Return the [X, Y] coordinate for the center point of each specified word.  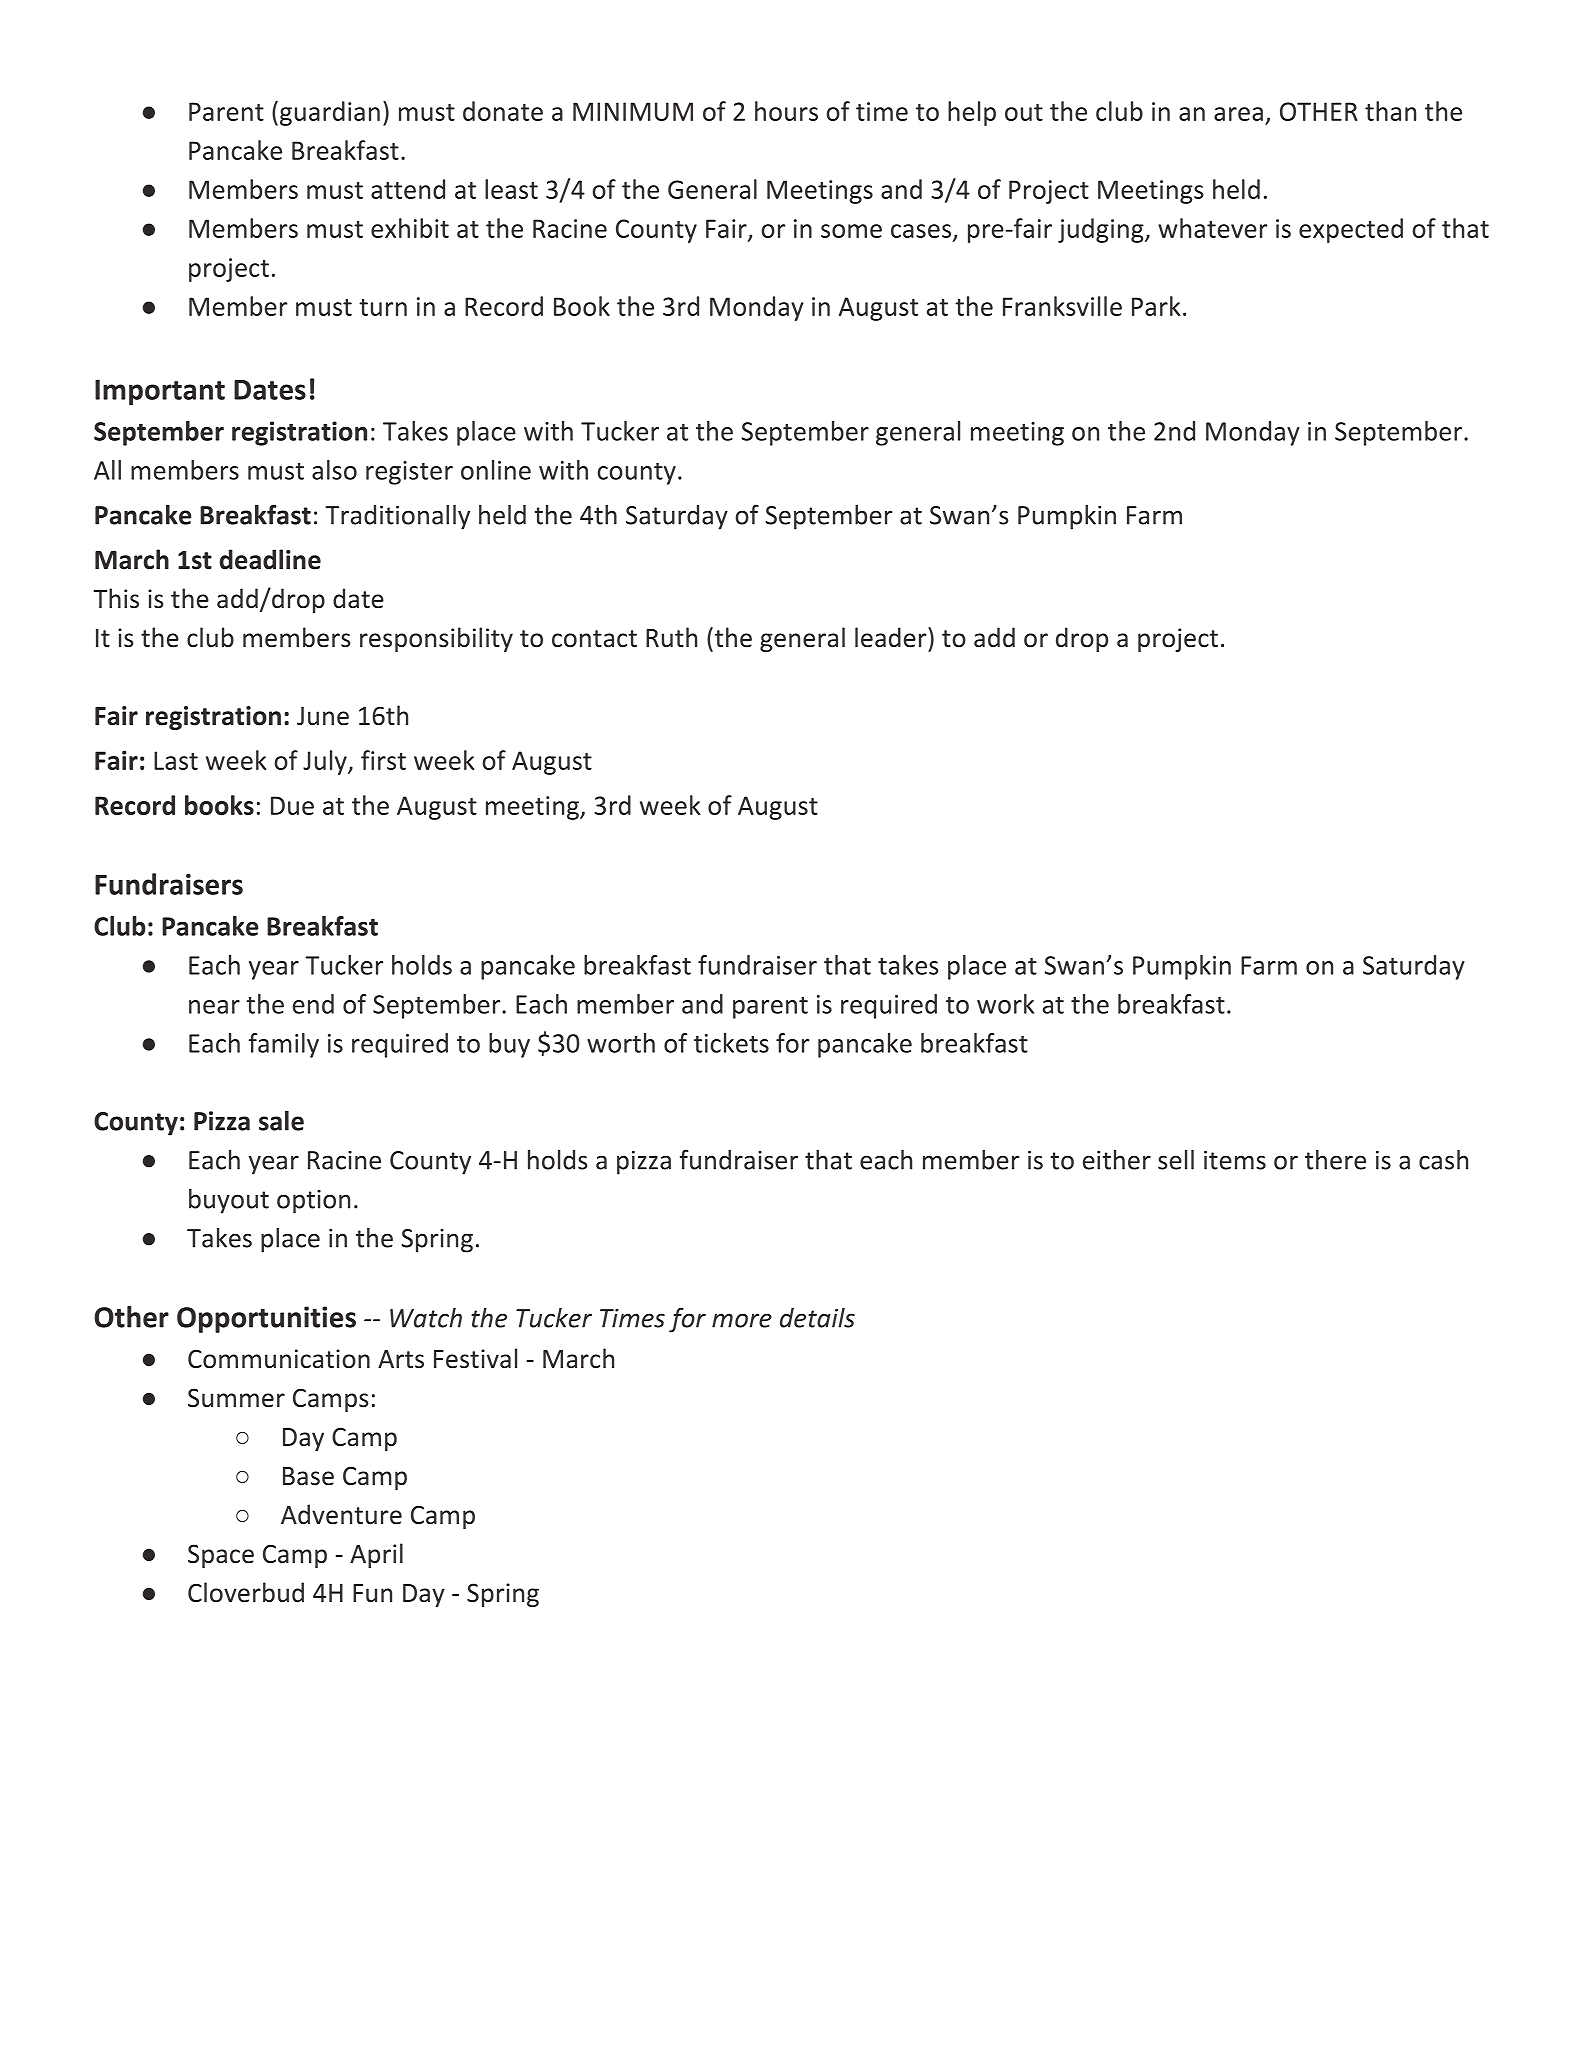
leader [892, 637]
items [1235, 1160]
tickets [731, 1043]
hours [786, 111]
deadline [270, 559]
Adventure [341, 1514]
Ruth [671, 637]
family [284, 1045]
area [1238, 114]
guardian [330, 113]
